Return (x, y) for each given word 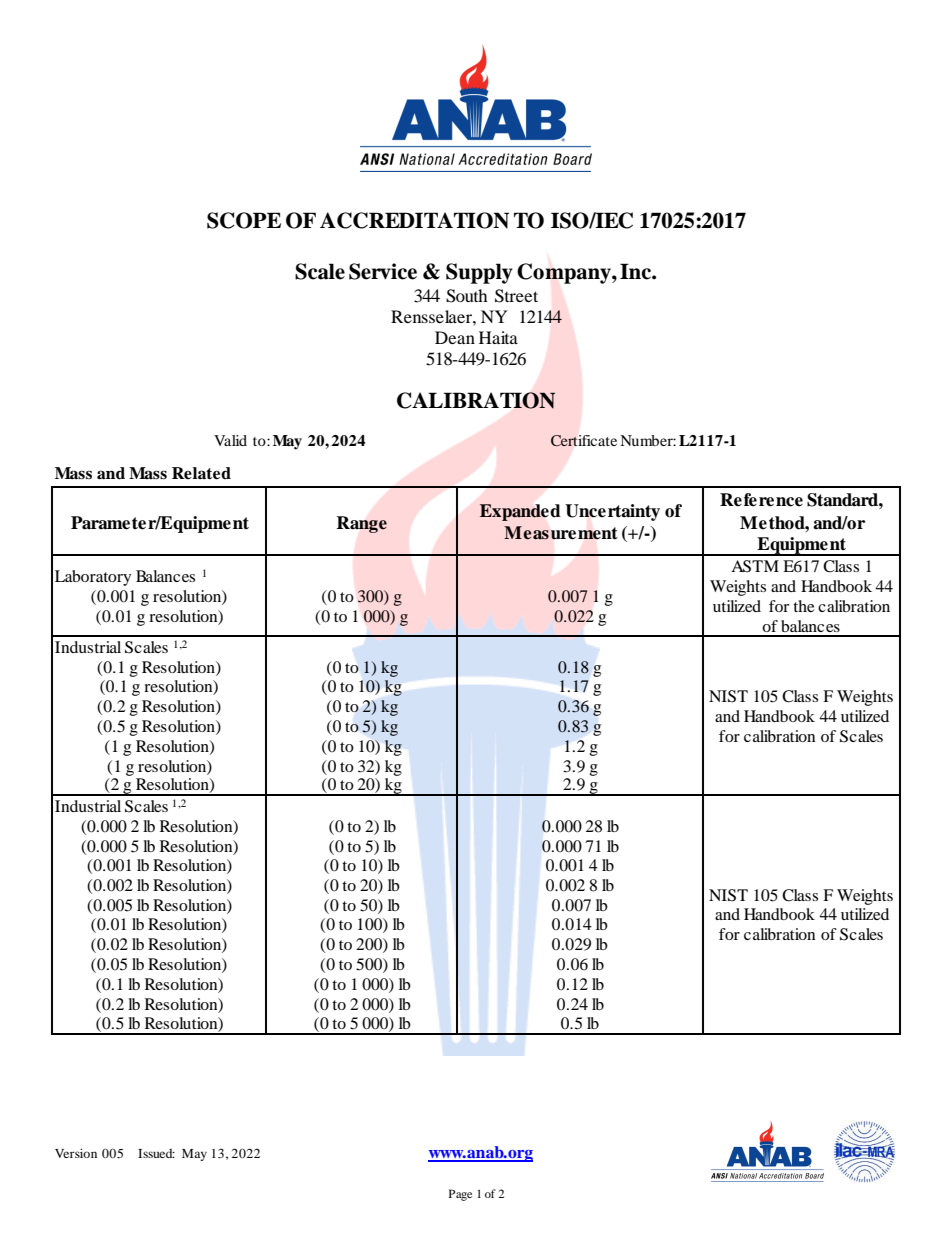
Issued (156, 1153)
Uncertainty (612, 512)
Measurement (561, 533)
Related (201, 473)
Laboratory (93, 578)
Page (460, 1195)
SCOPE (244, 220)
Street (516, 296)
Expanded (520, 512)
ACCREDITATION (414, 220)
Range (362, 524)
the (804, 606)
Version (76, 1153)
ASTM (755, 566)
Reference (761, 500)
